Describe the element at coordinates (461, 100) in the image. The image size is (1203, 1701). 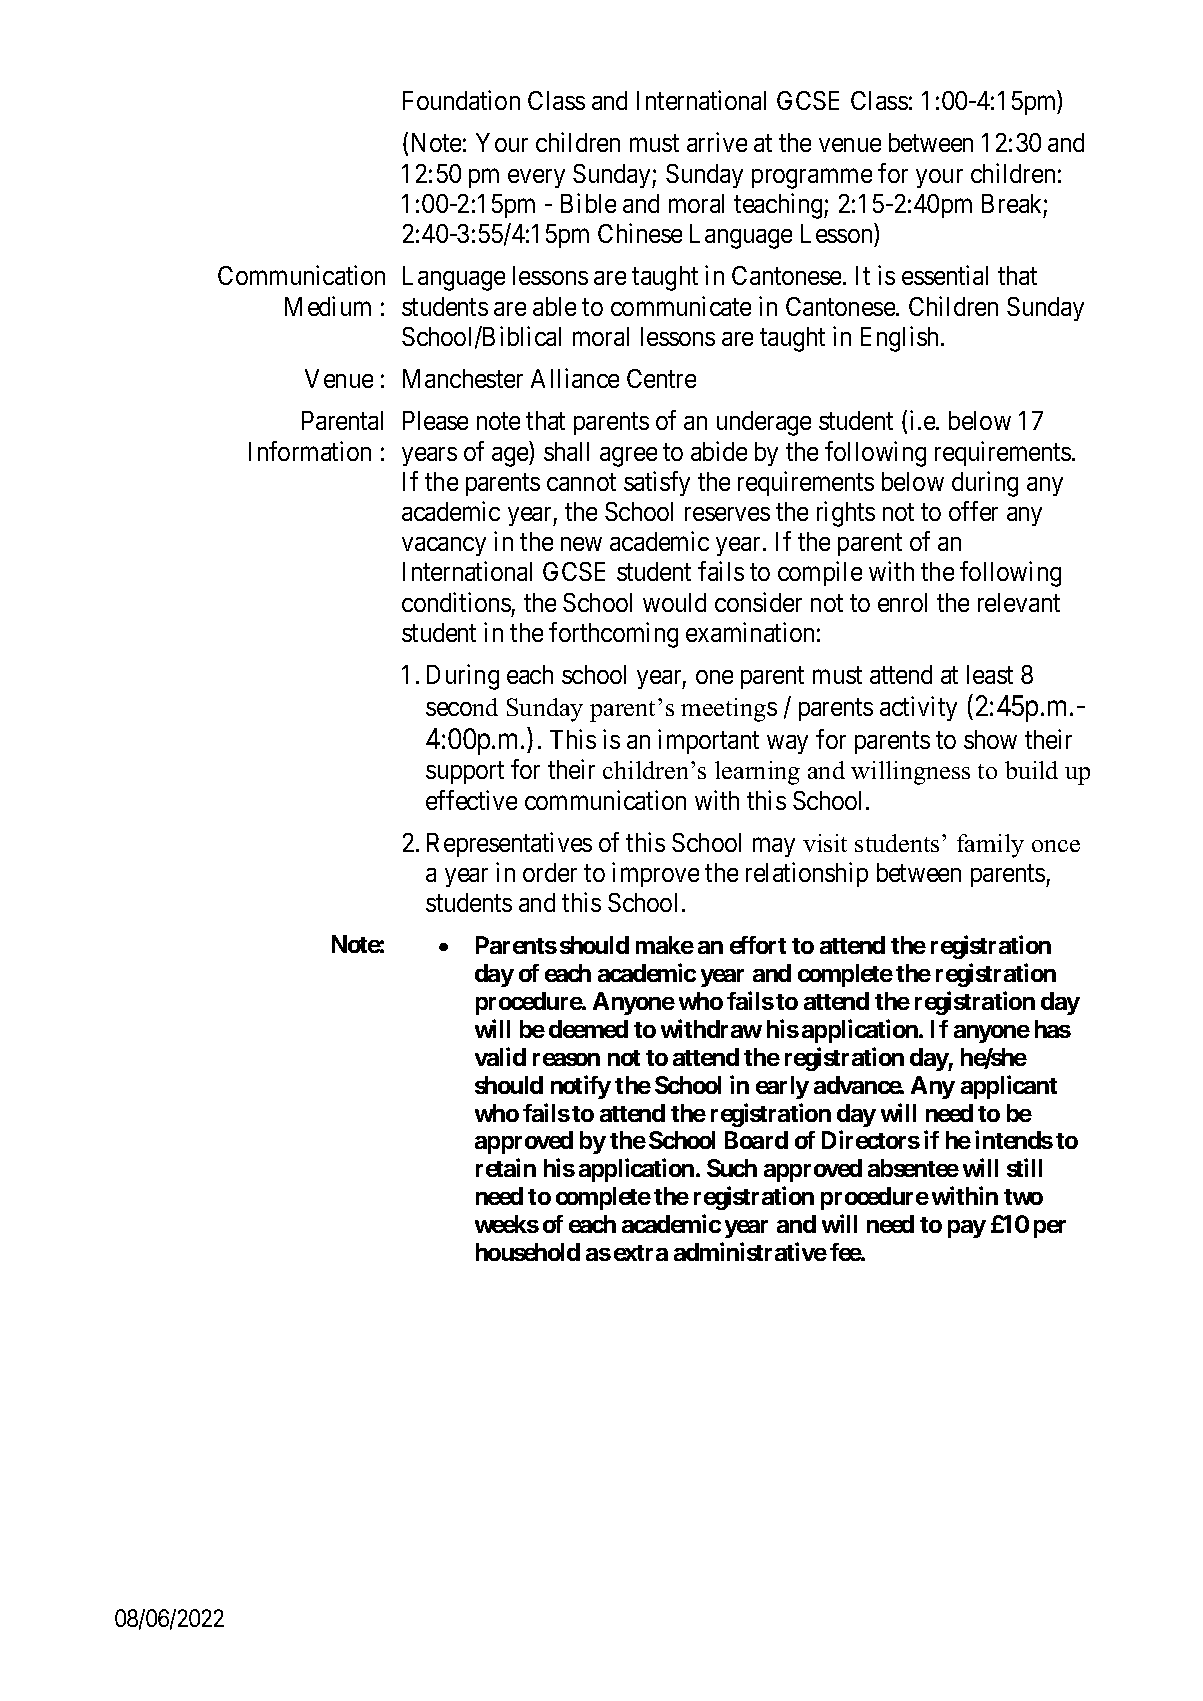
I see `Foundation` at that location.
